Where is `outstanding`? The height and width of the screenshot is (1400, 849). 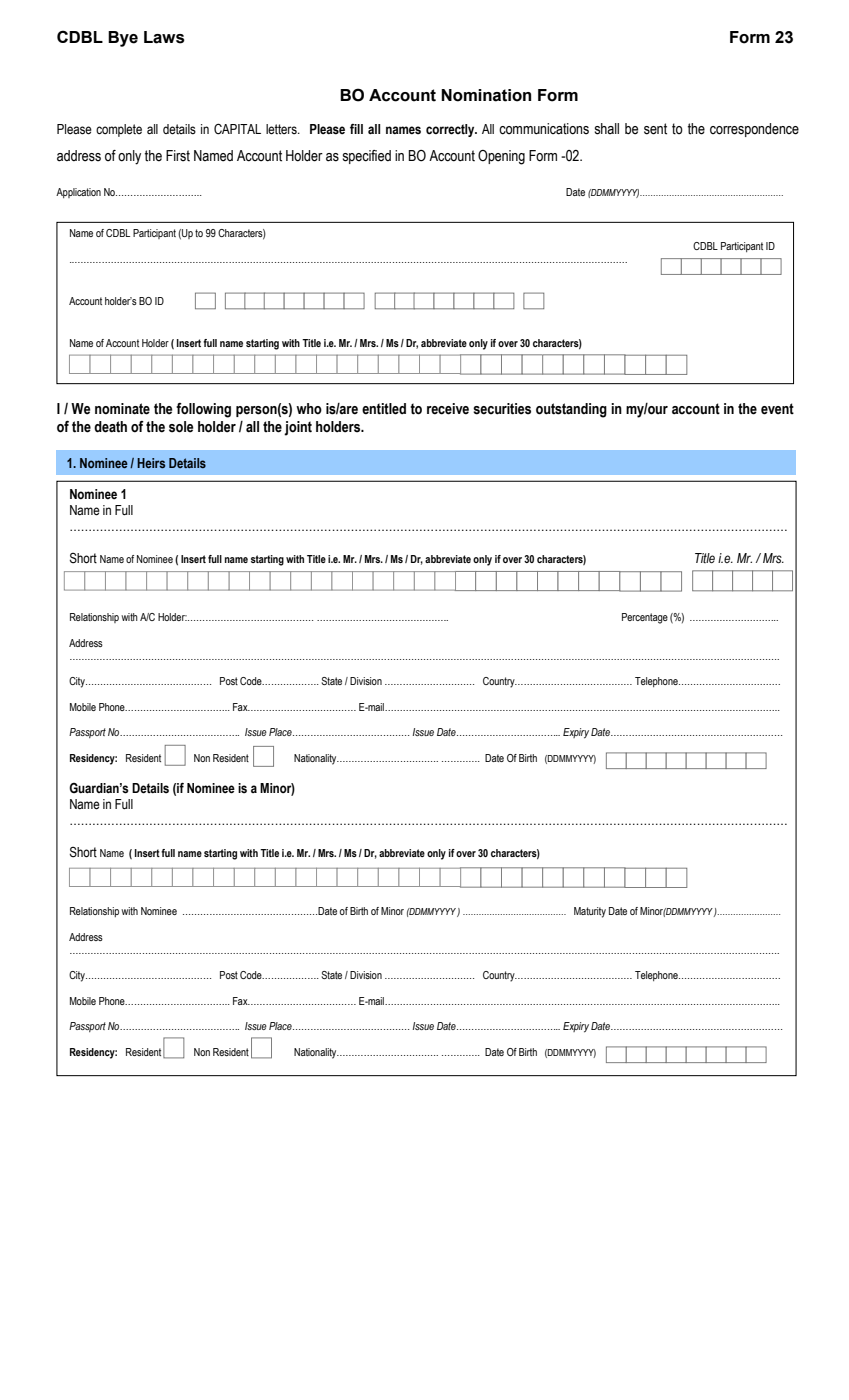
outstanding is located at coordinates (571, 410).
